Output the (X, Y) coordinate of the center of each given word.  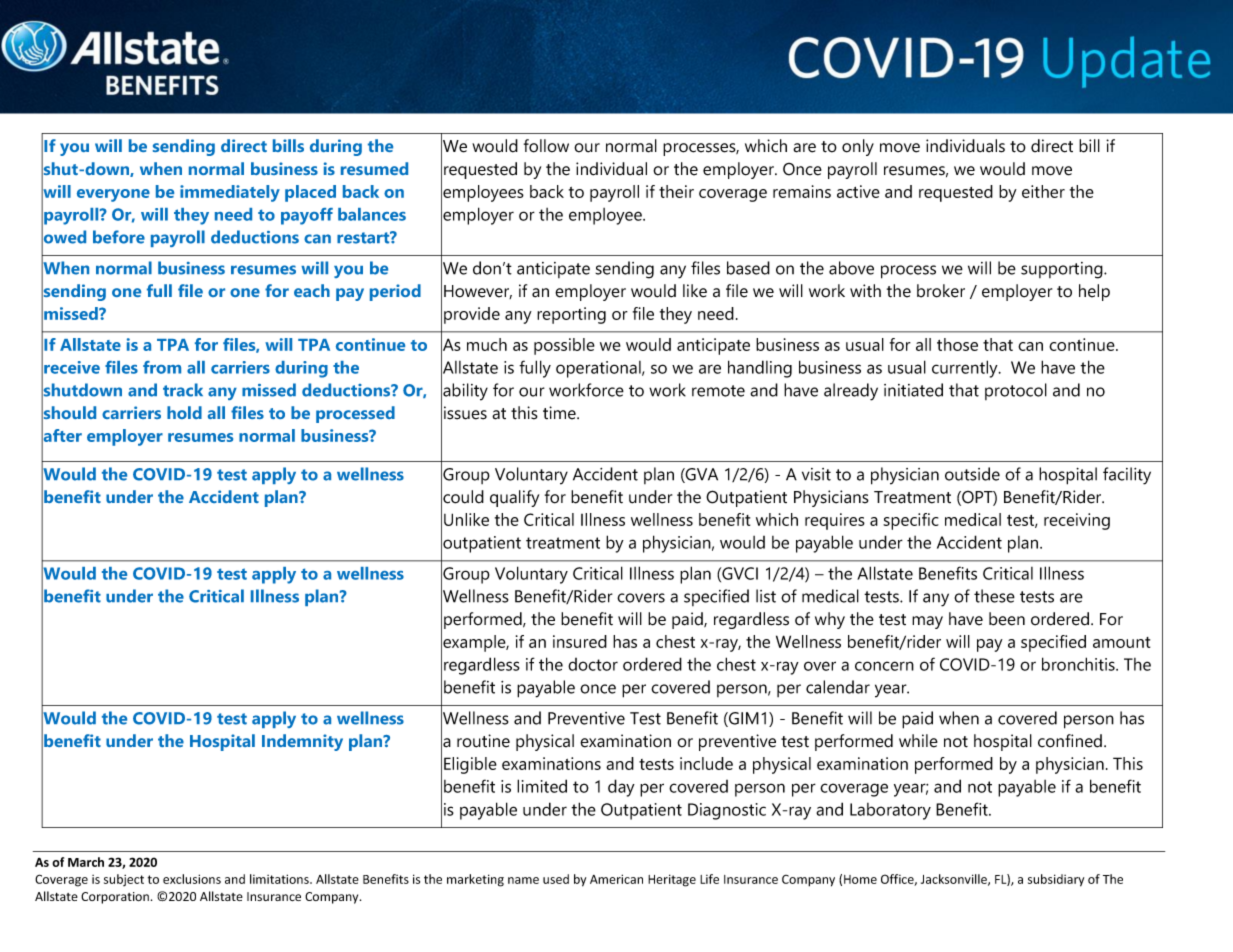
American (616, 879)
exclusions (192, 879)
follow (546, 146)
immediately (230, 193)
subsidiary (1056, 880)
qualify (514, 498)
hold (184, 412)
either (1043, 191)
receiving (1077, 521)
